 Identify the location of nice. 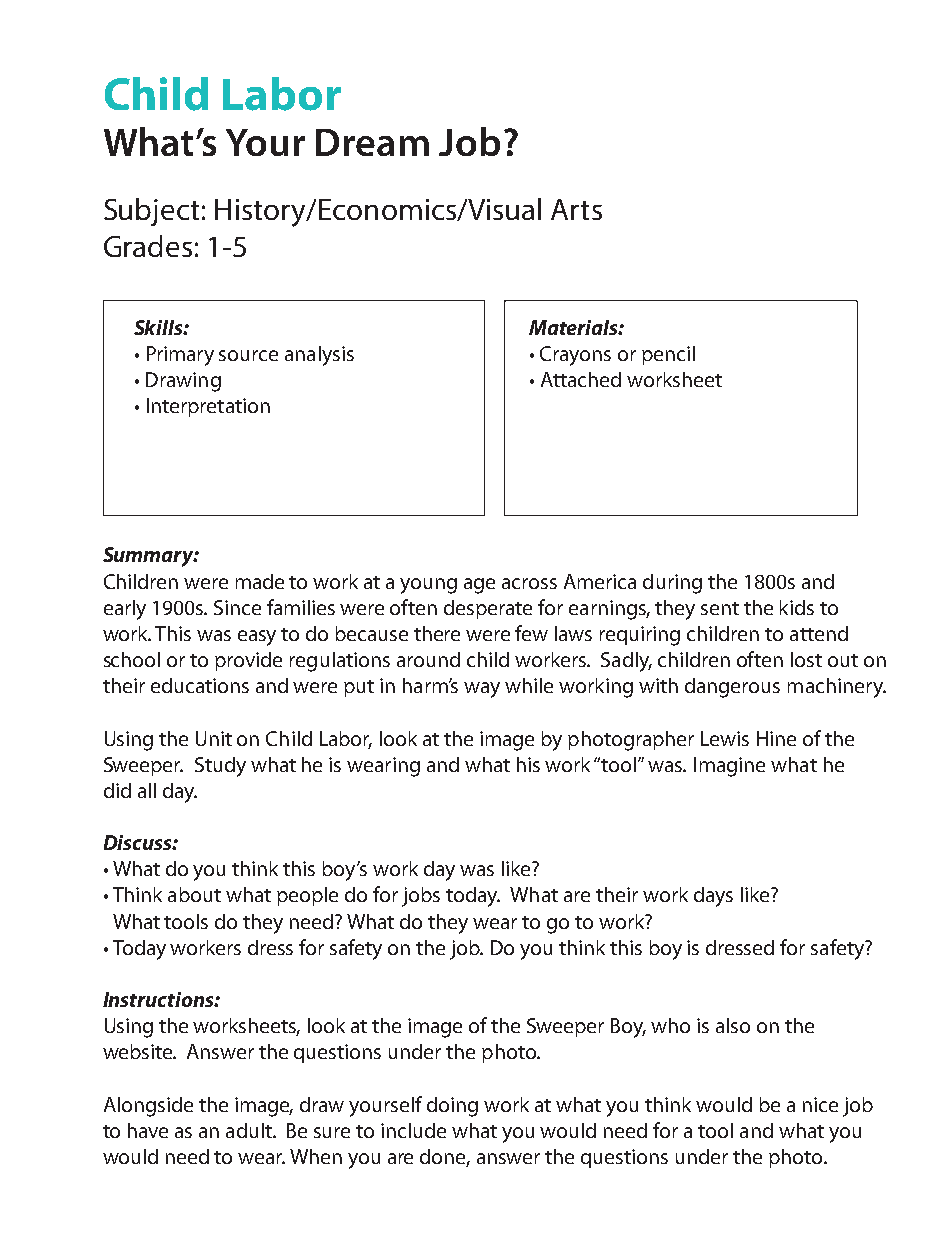
(820, 1104).
